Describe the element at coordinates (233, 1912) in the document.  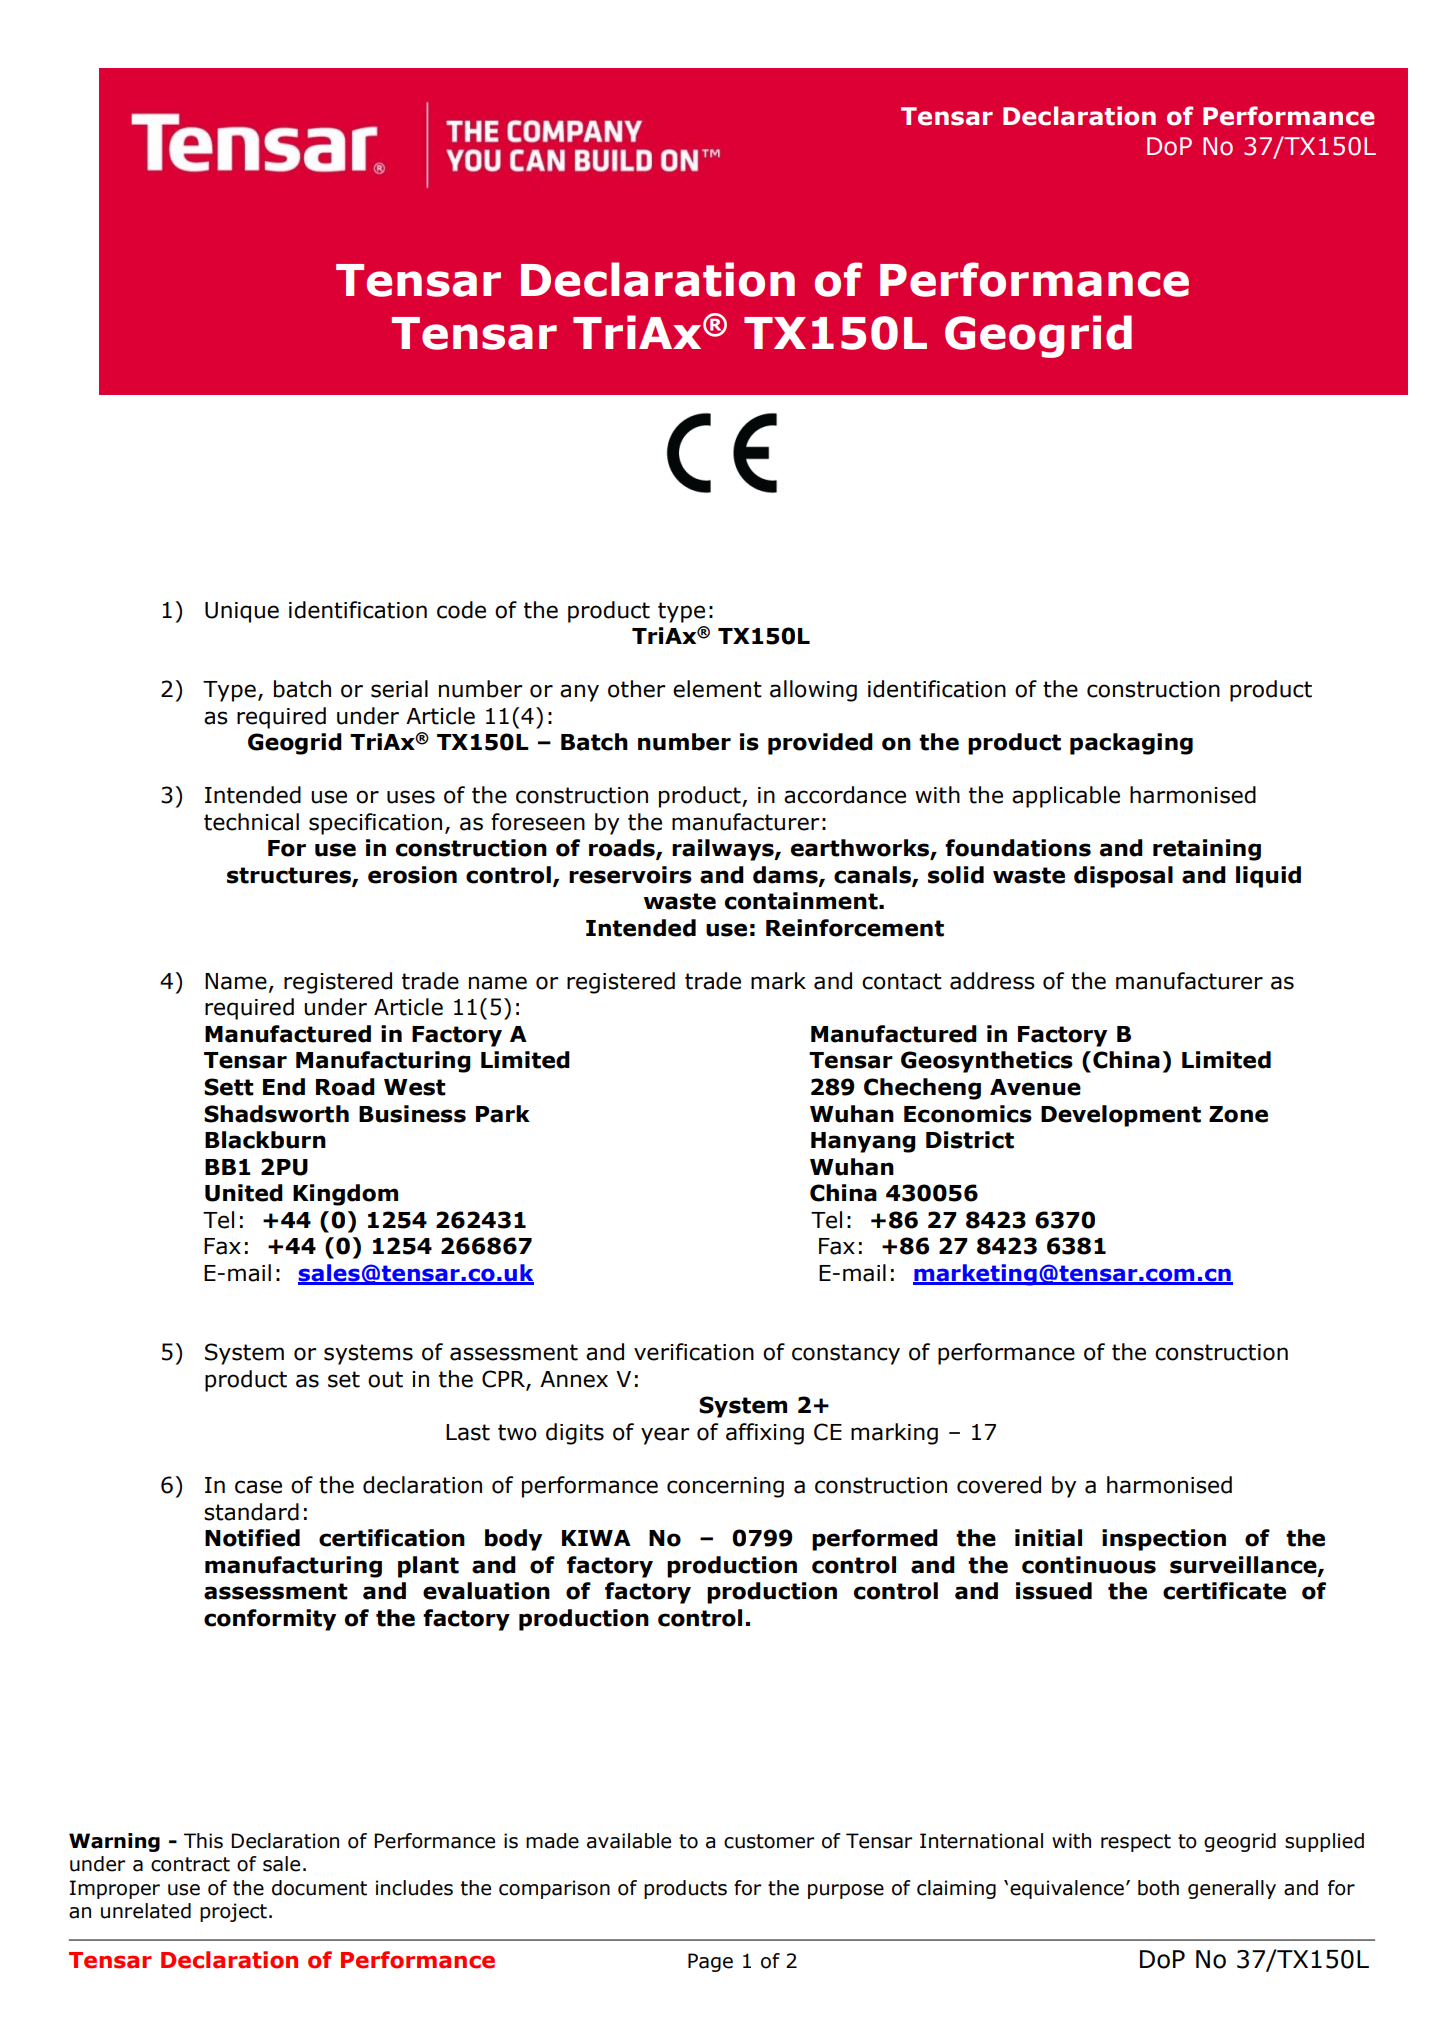
I see `project` at that location.
